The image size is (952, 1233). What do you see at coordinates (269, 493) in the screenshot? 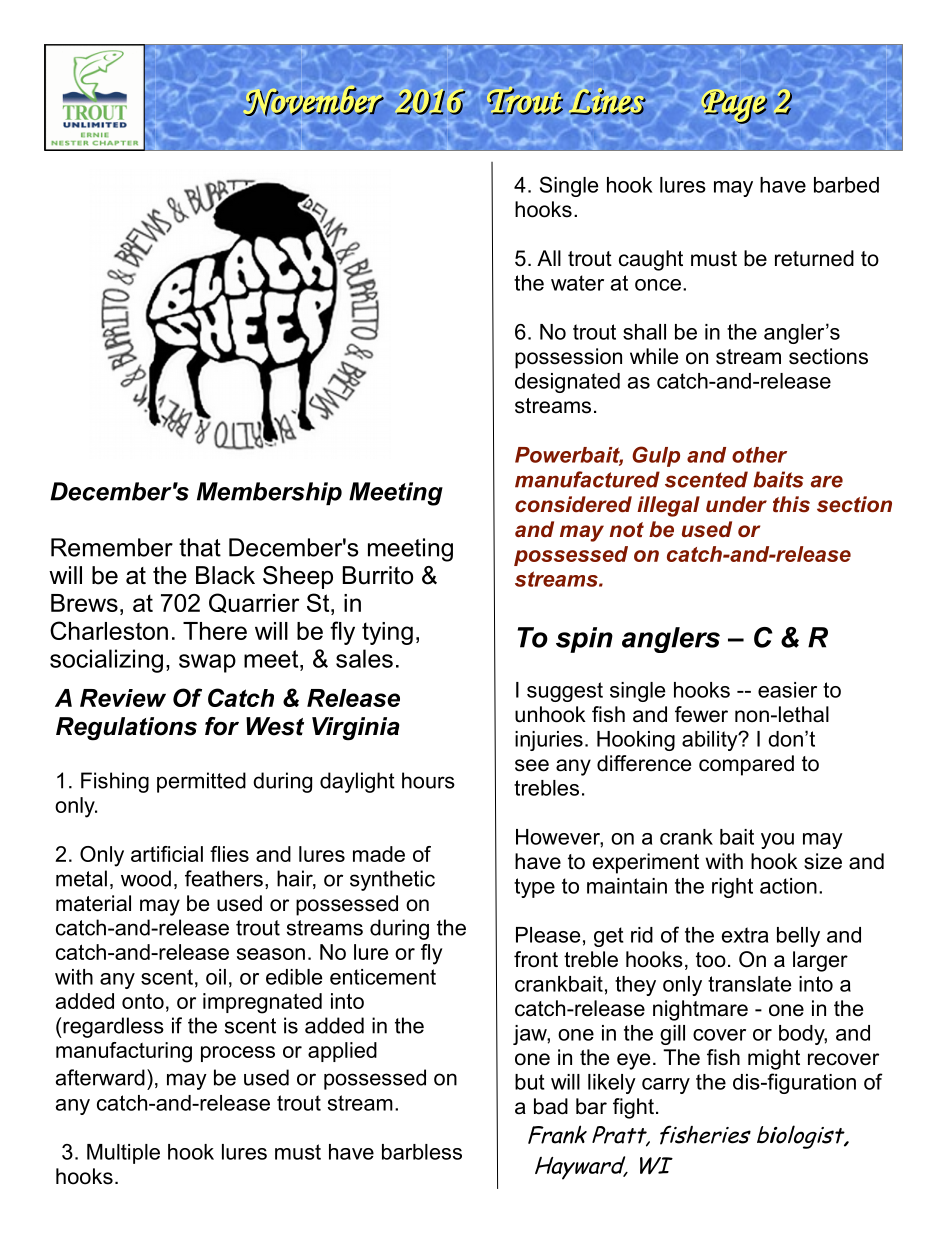
I see `Membership` at bounding box center [269, 493].
